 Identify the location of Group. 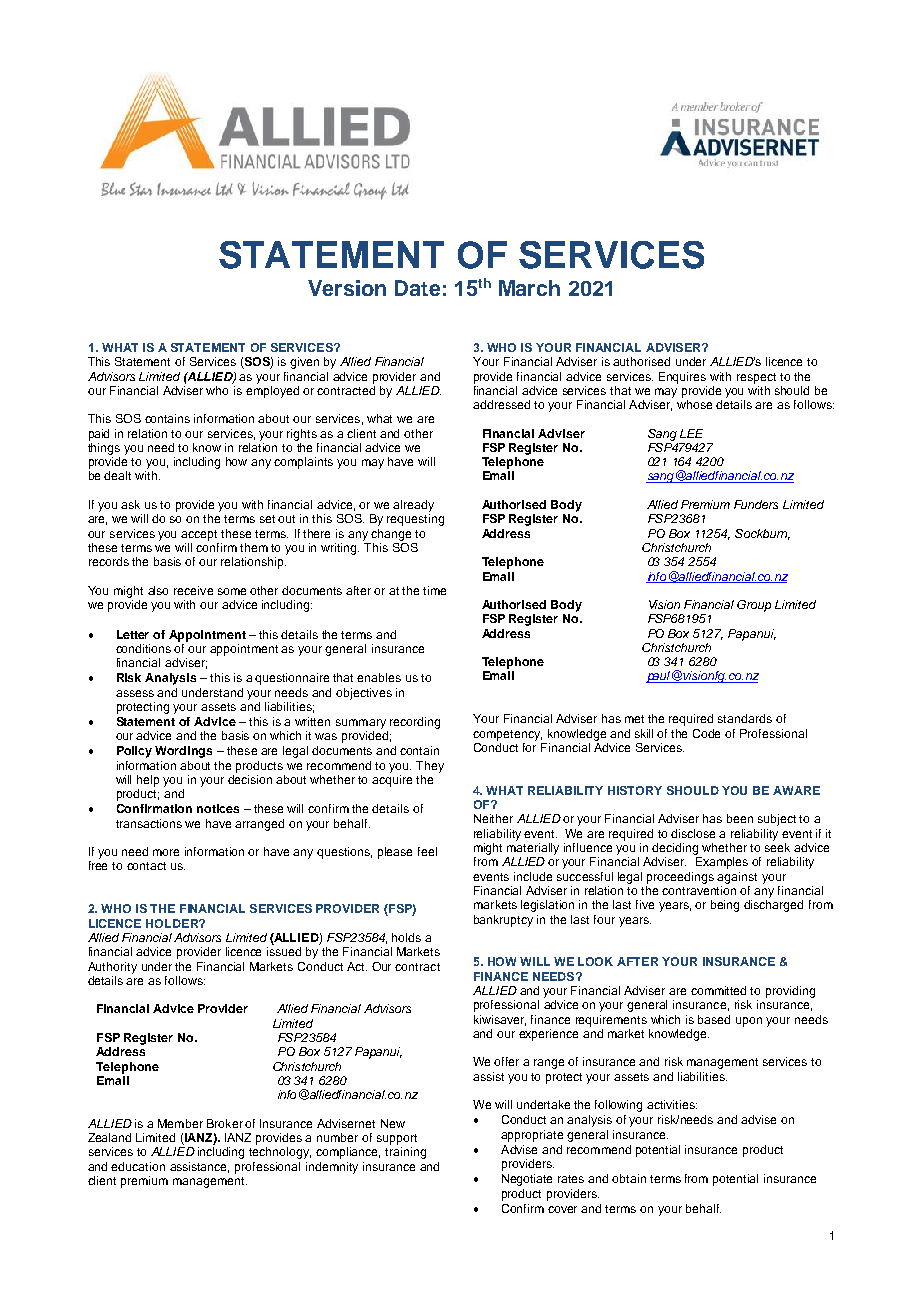
(754, 606).
